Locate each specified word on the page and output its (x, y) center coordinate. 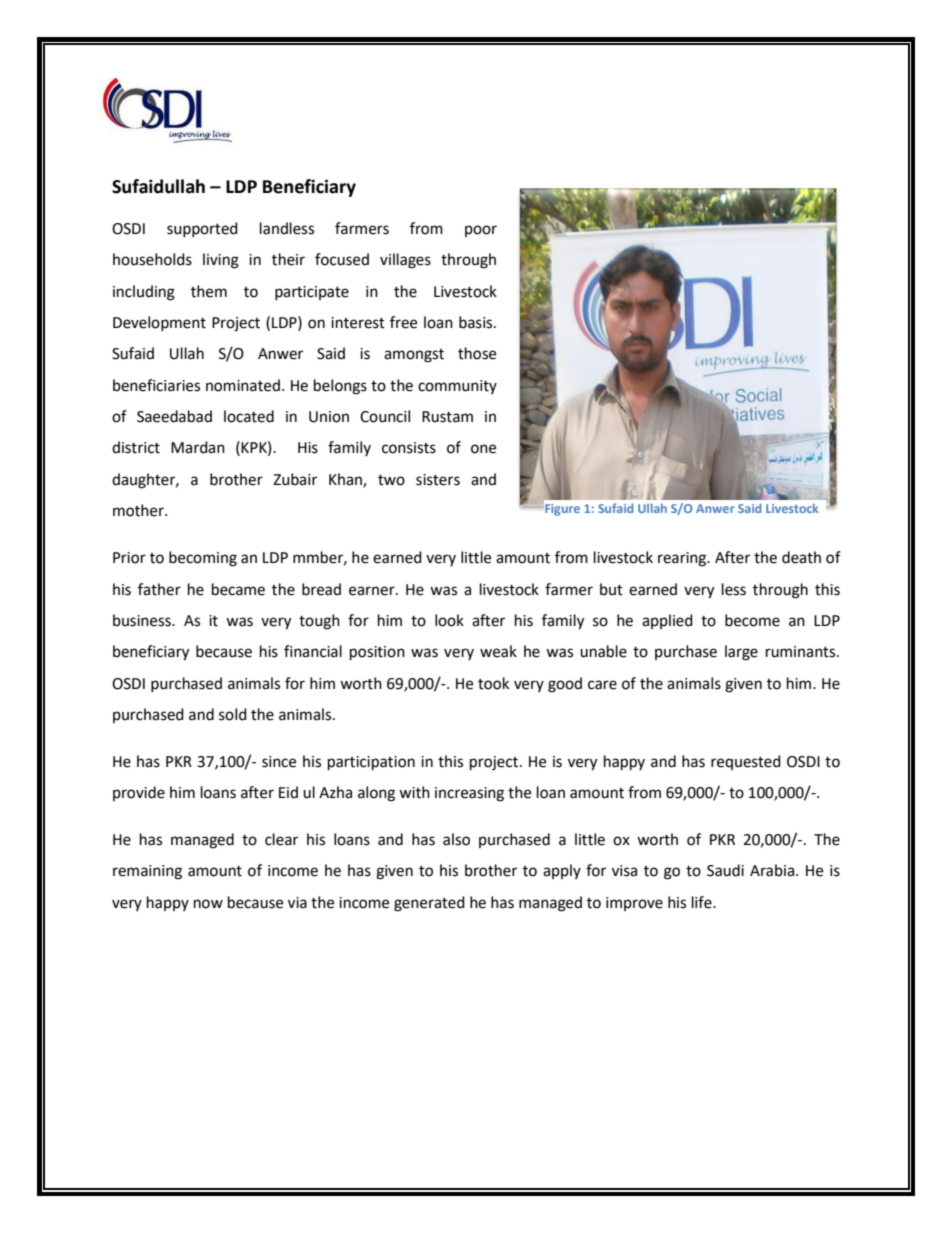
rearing (683, 559)
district (136, 447)
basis (477, 322)
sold (233, 714)
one (483, 449)
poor (481, 231)
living (221, 261)
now (208, 904)
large (741, 653)
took (493, 683)
